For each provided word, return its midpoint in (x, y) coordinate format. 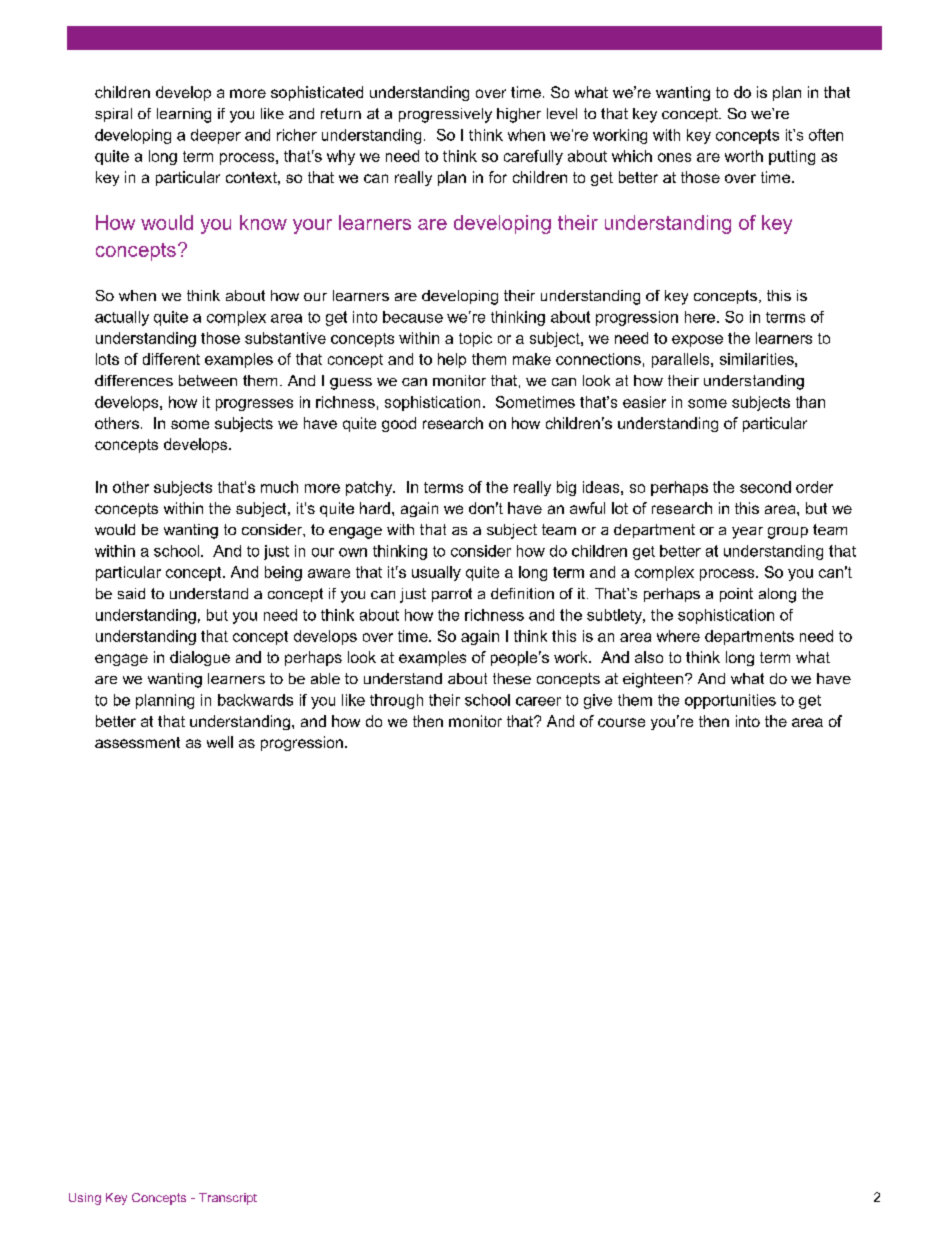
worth (744, 156)
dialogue (200, 658)
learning (184, 115)
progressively (445, 115)
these (512, 678)
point (736, 595)
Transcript (228, 1199)
